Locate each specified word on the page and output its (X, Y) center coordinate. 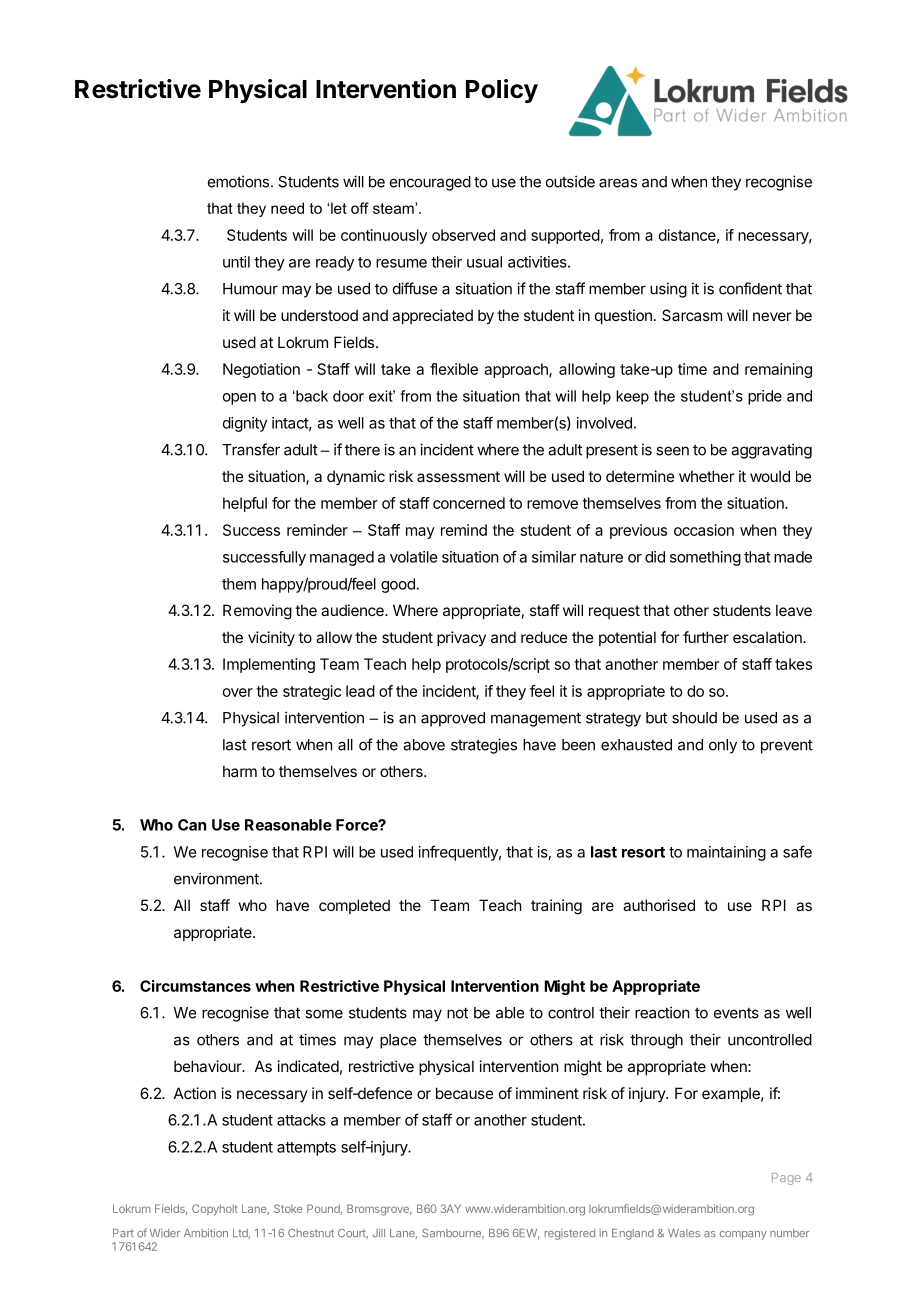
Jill (379, 1232)
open (239, 399)
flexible (454, 369)
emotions (240, 181)
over (238, 692)
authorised (659, 905)
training (556, 907)
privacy (461, 638)
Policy (502, 91)
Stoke (288, 1208)
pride (765, 397)
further (706, 637)
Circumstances (195, 986)
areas (618, 183)
